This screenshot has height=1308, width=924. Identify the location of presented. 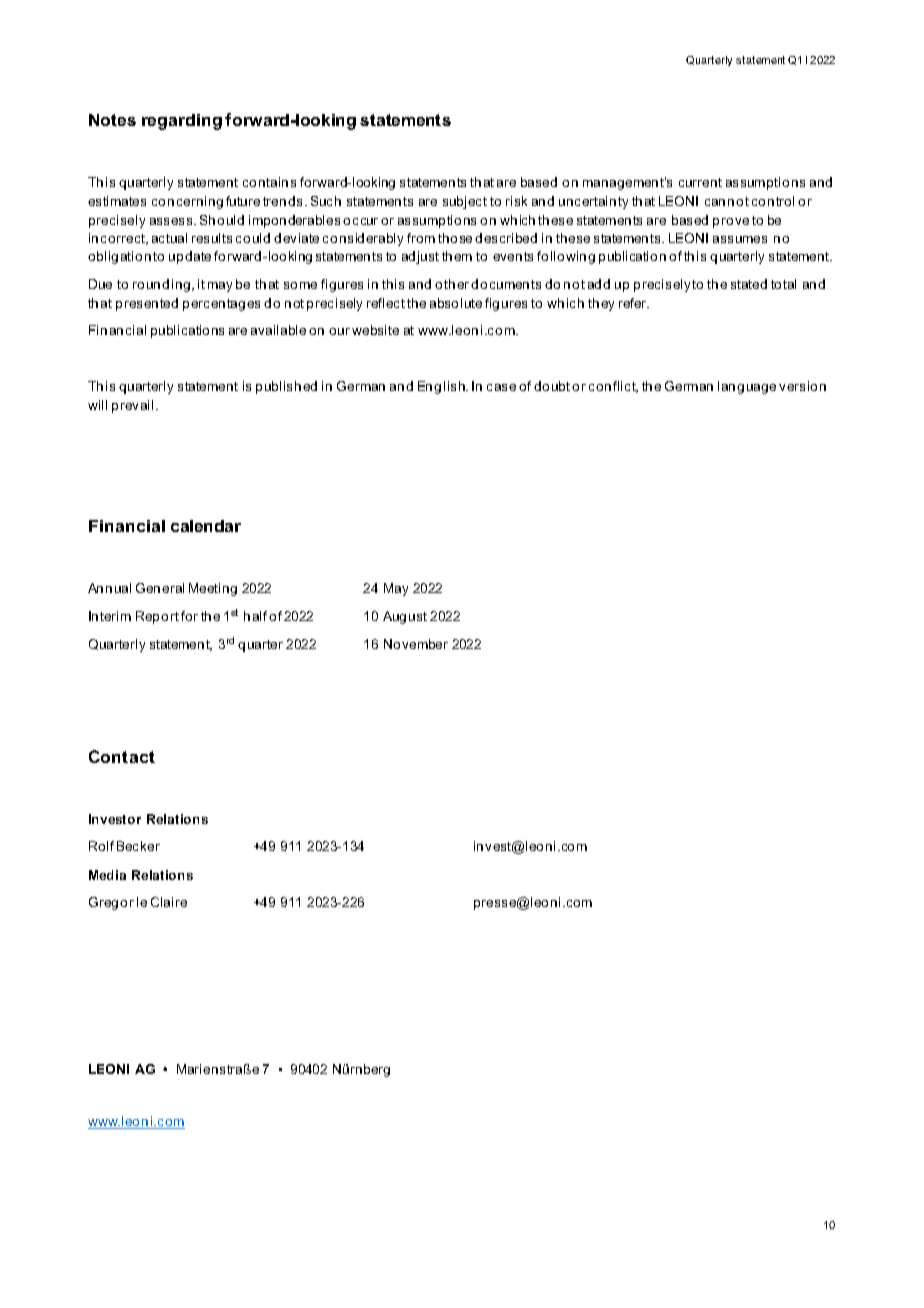
(147, 304).
